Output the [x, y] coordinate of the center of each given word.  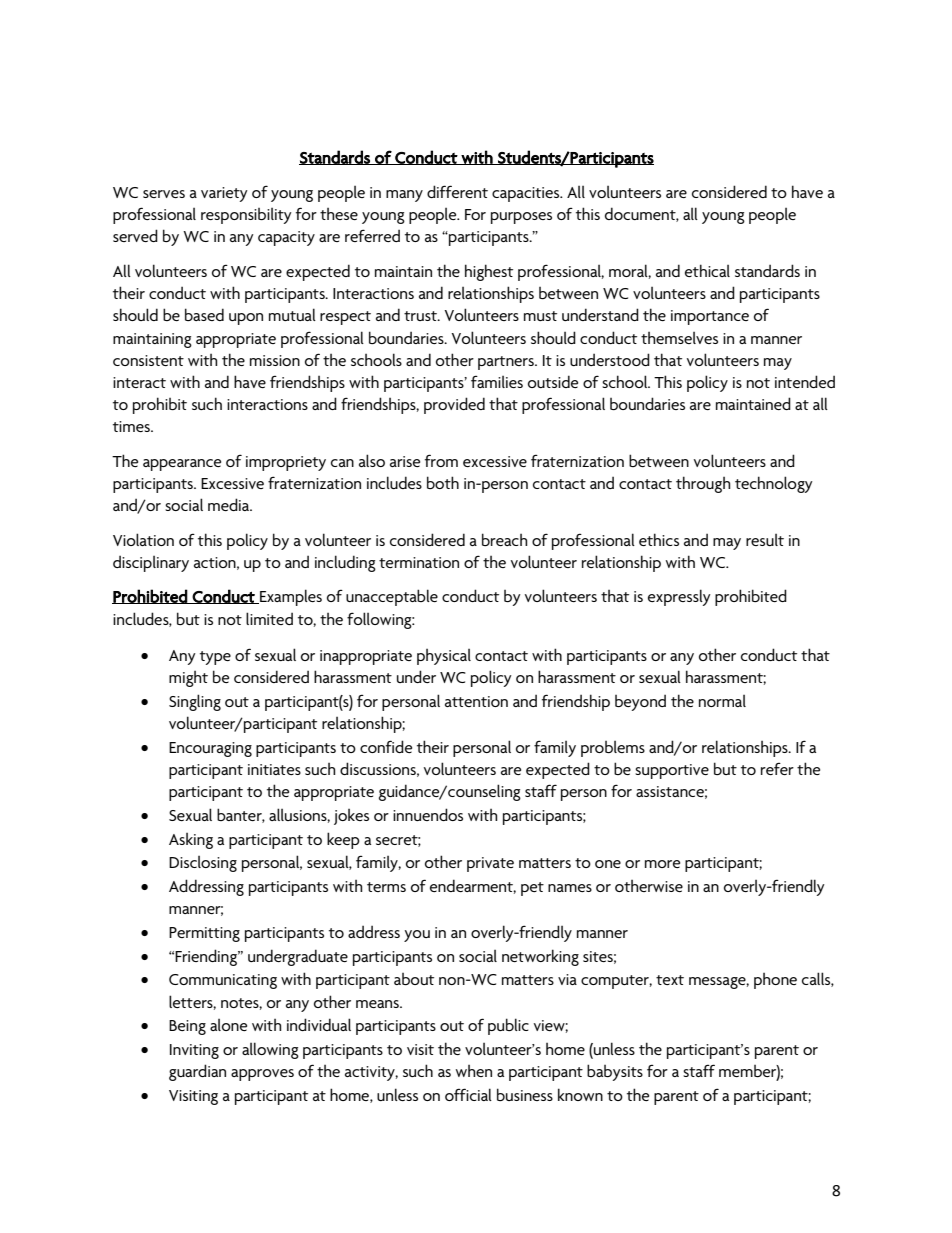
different [457, 191]
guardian [197, 1072]
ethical [707, 270]
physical [444, 657]
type [215, 658]
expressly [679, 597]
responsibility [246, 216]
